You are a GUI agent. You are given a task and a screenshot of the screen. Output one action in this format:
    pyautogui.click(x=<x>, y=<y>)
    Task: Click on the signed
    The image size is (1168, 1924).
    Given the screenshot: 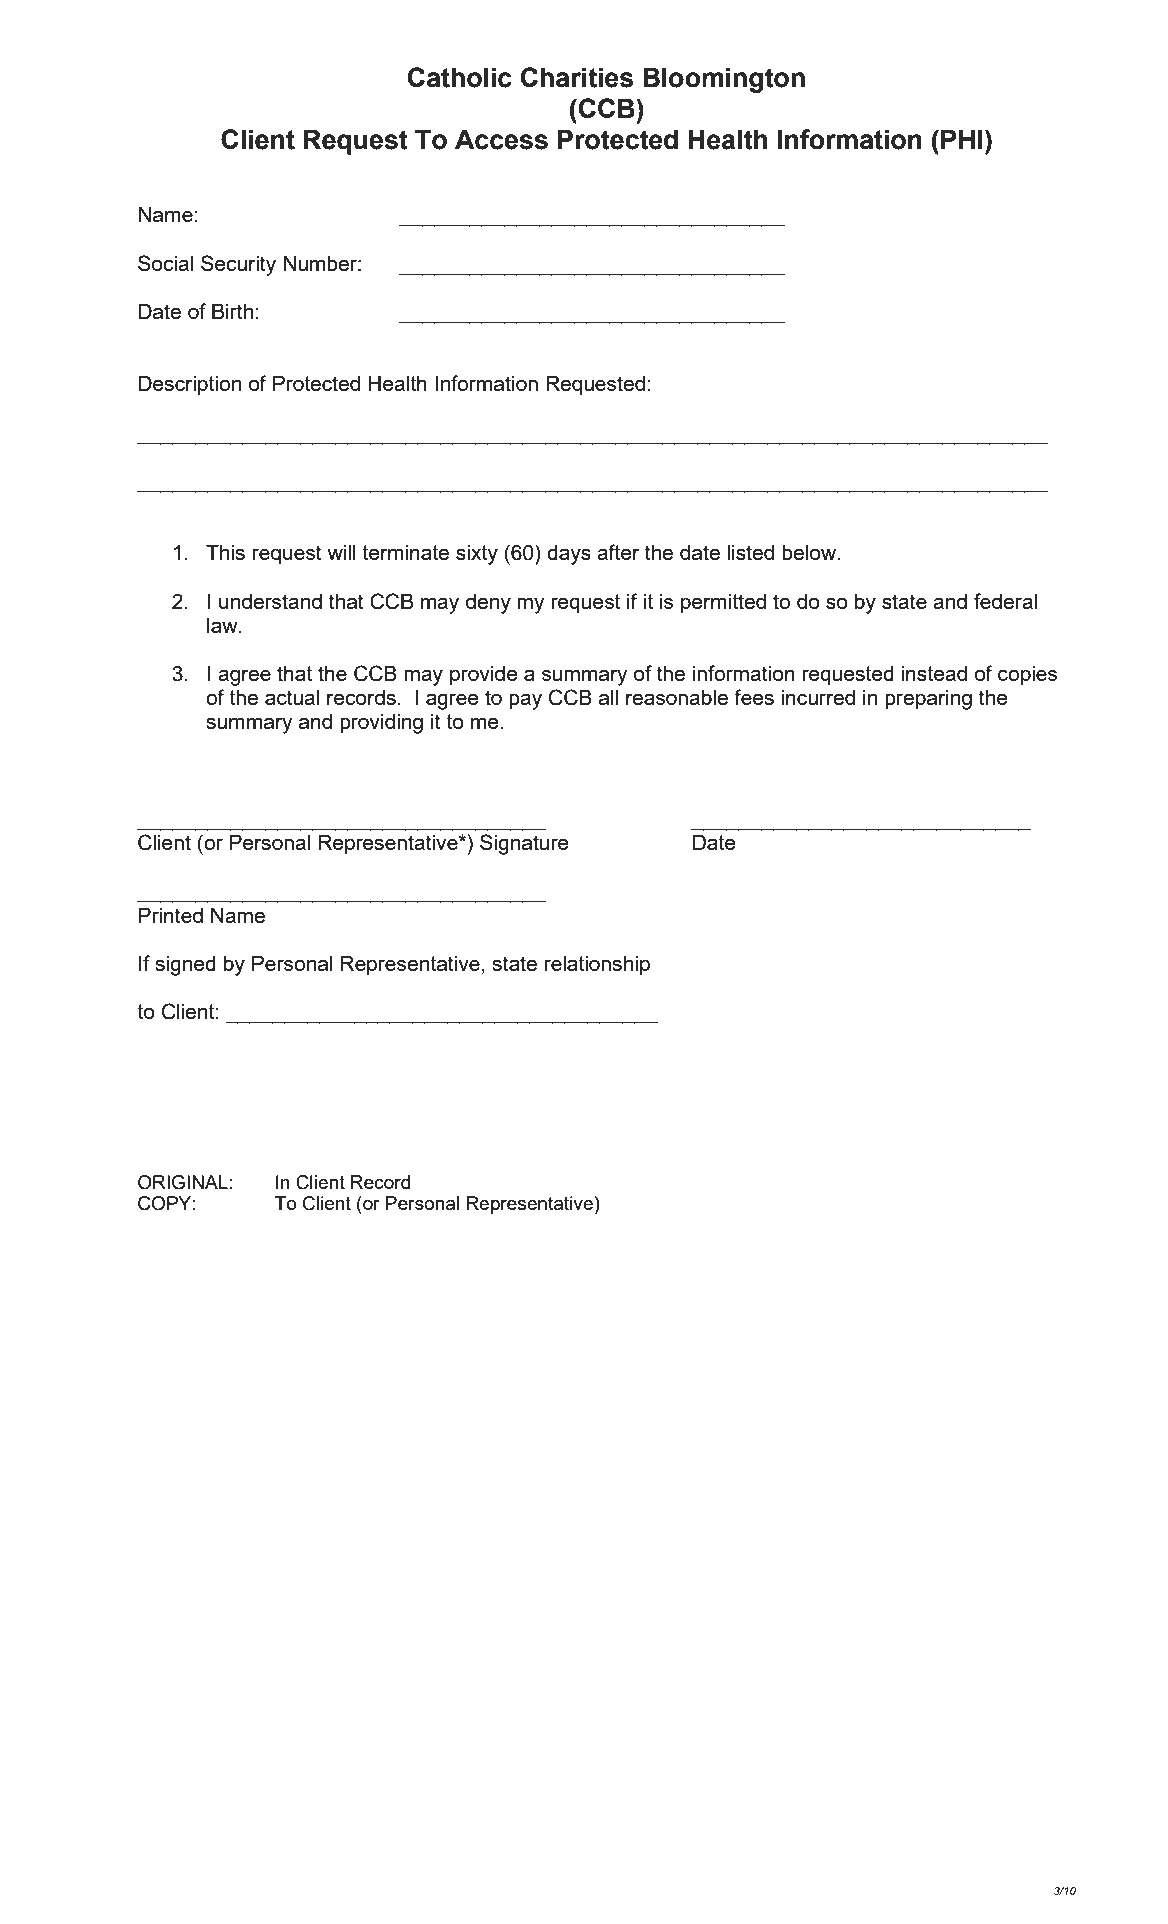 What is the action you would take?
    pyautogui.click(x=185, y=966)
